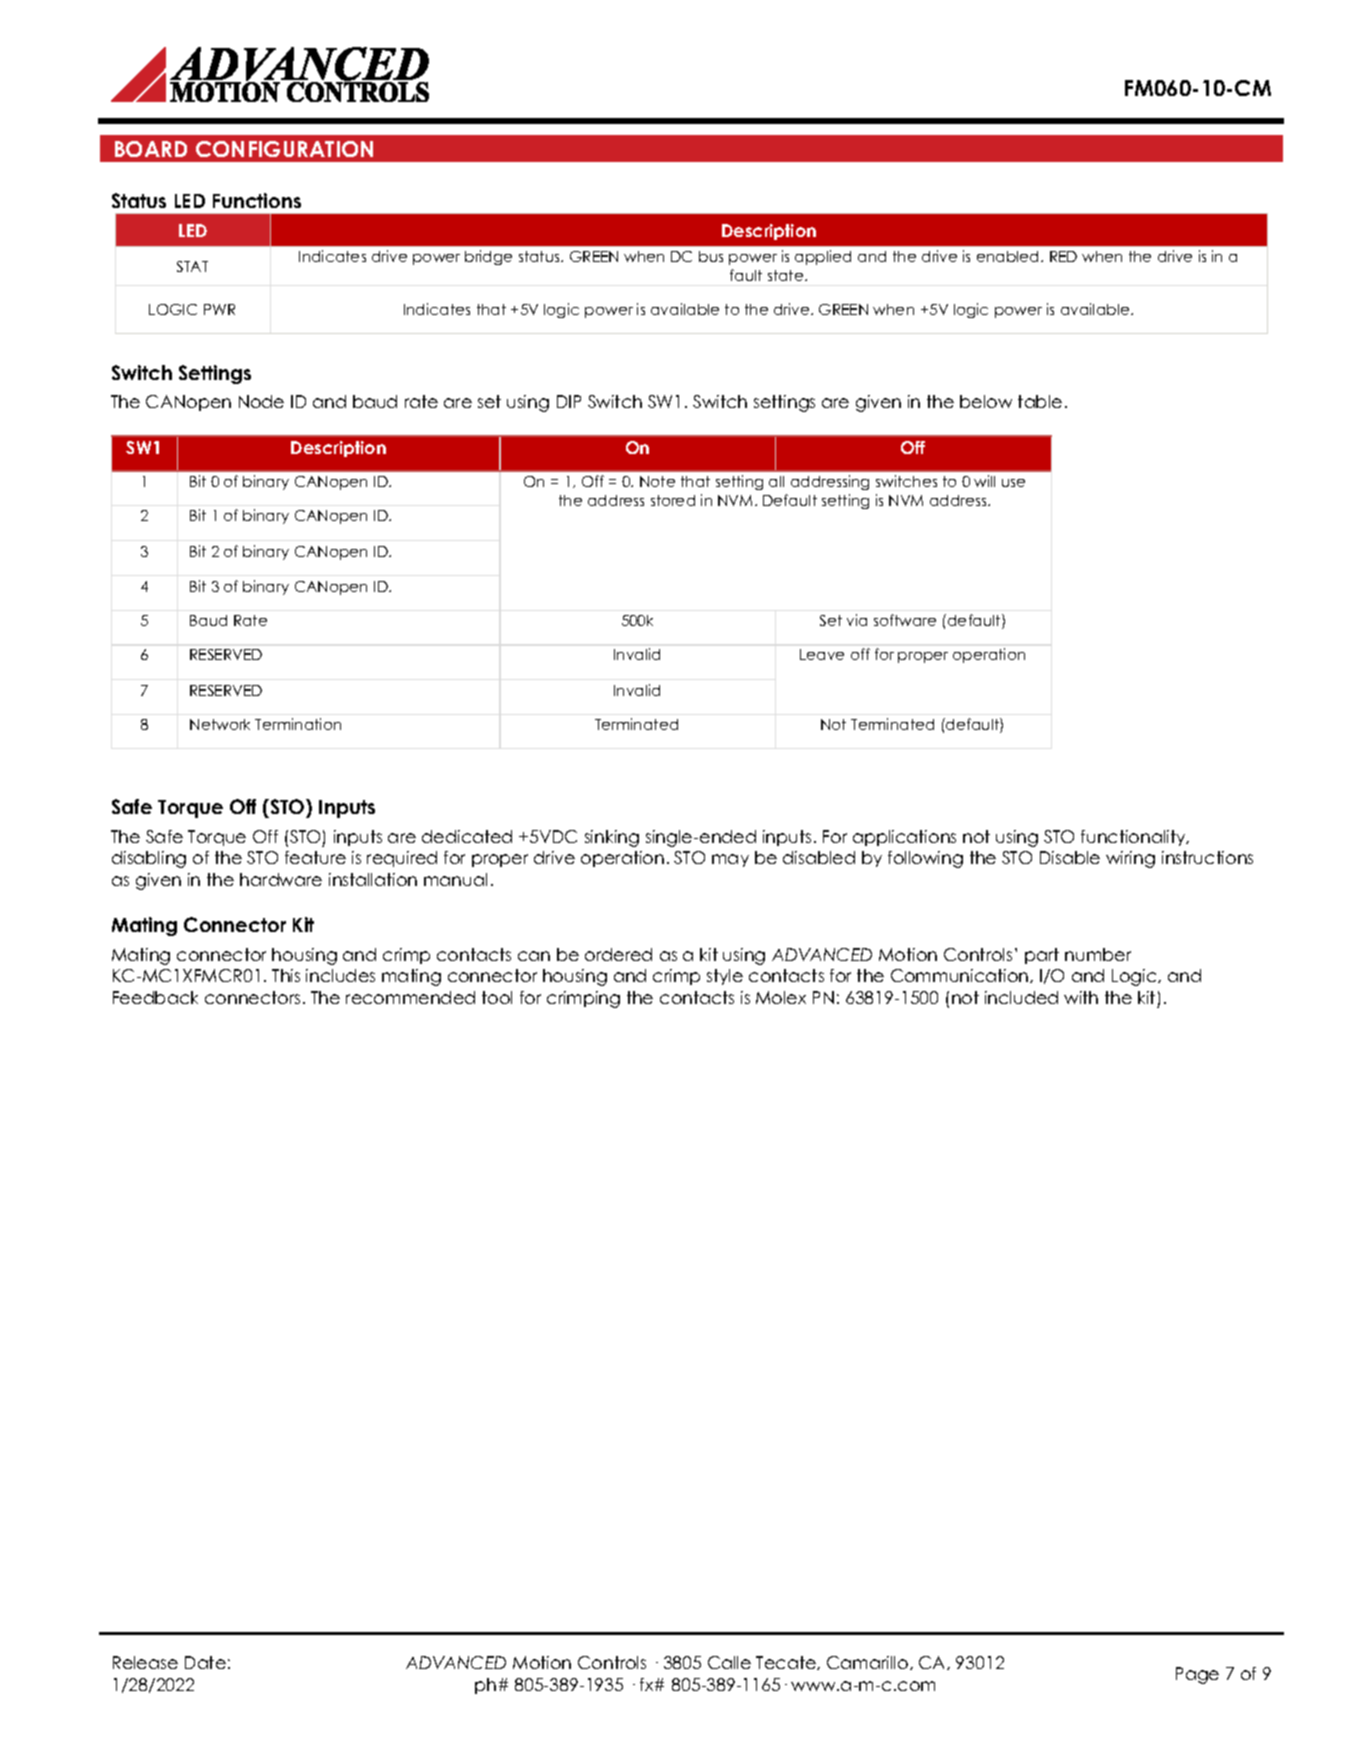 This document has height=1748, width=1351. I want to click on bus, so click(711, 256).
